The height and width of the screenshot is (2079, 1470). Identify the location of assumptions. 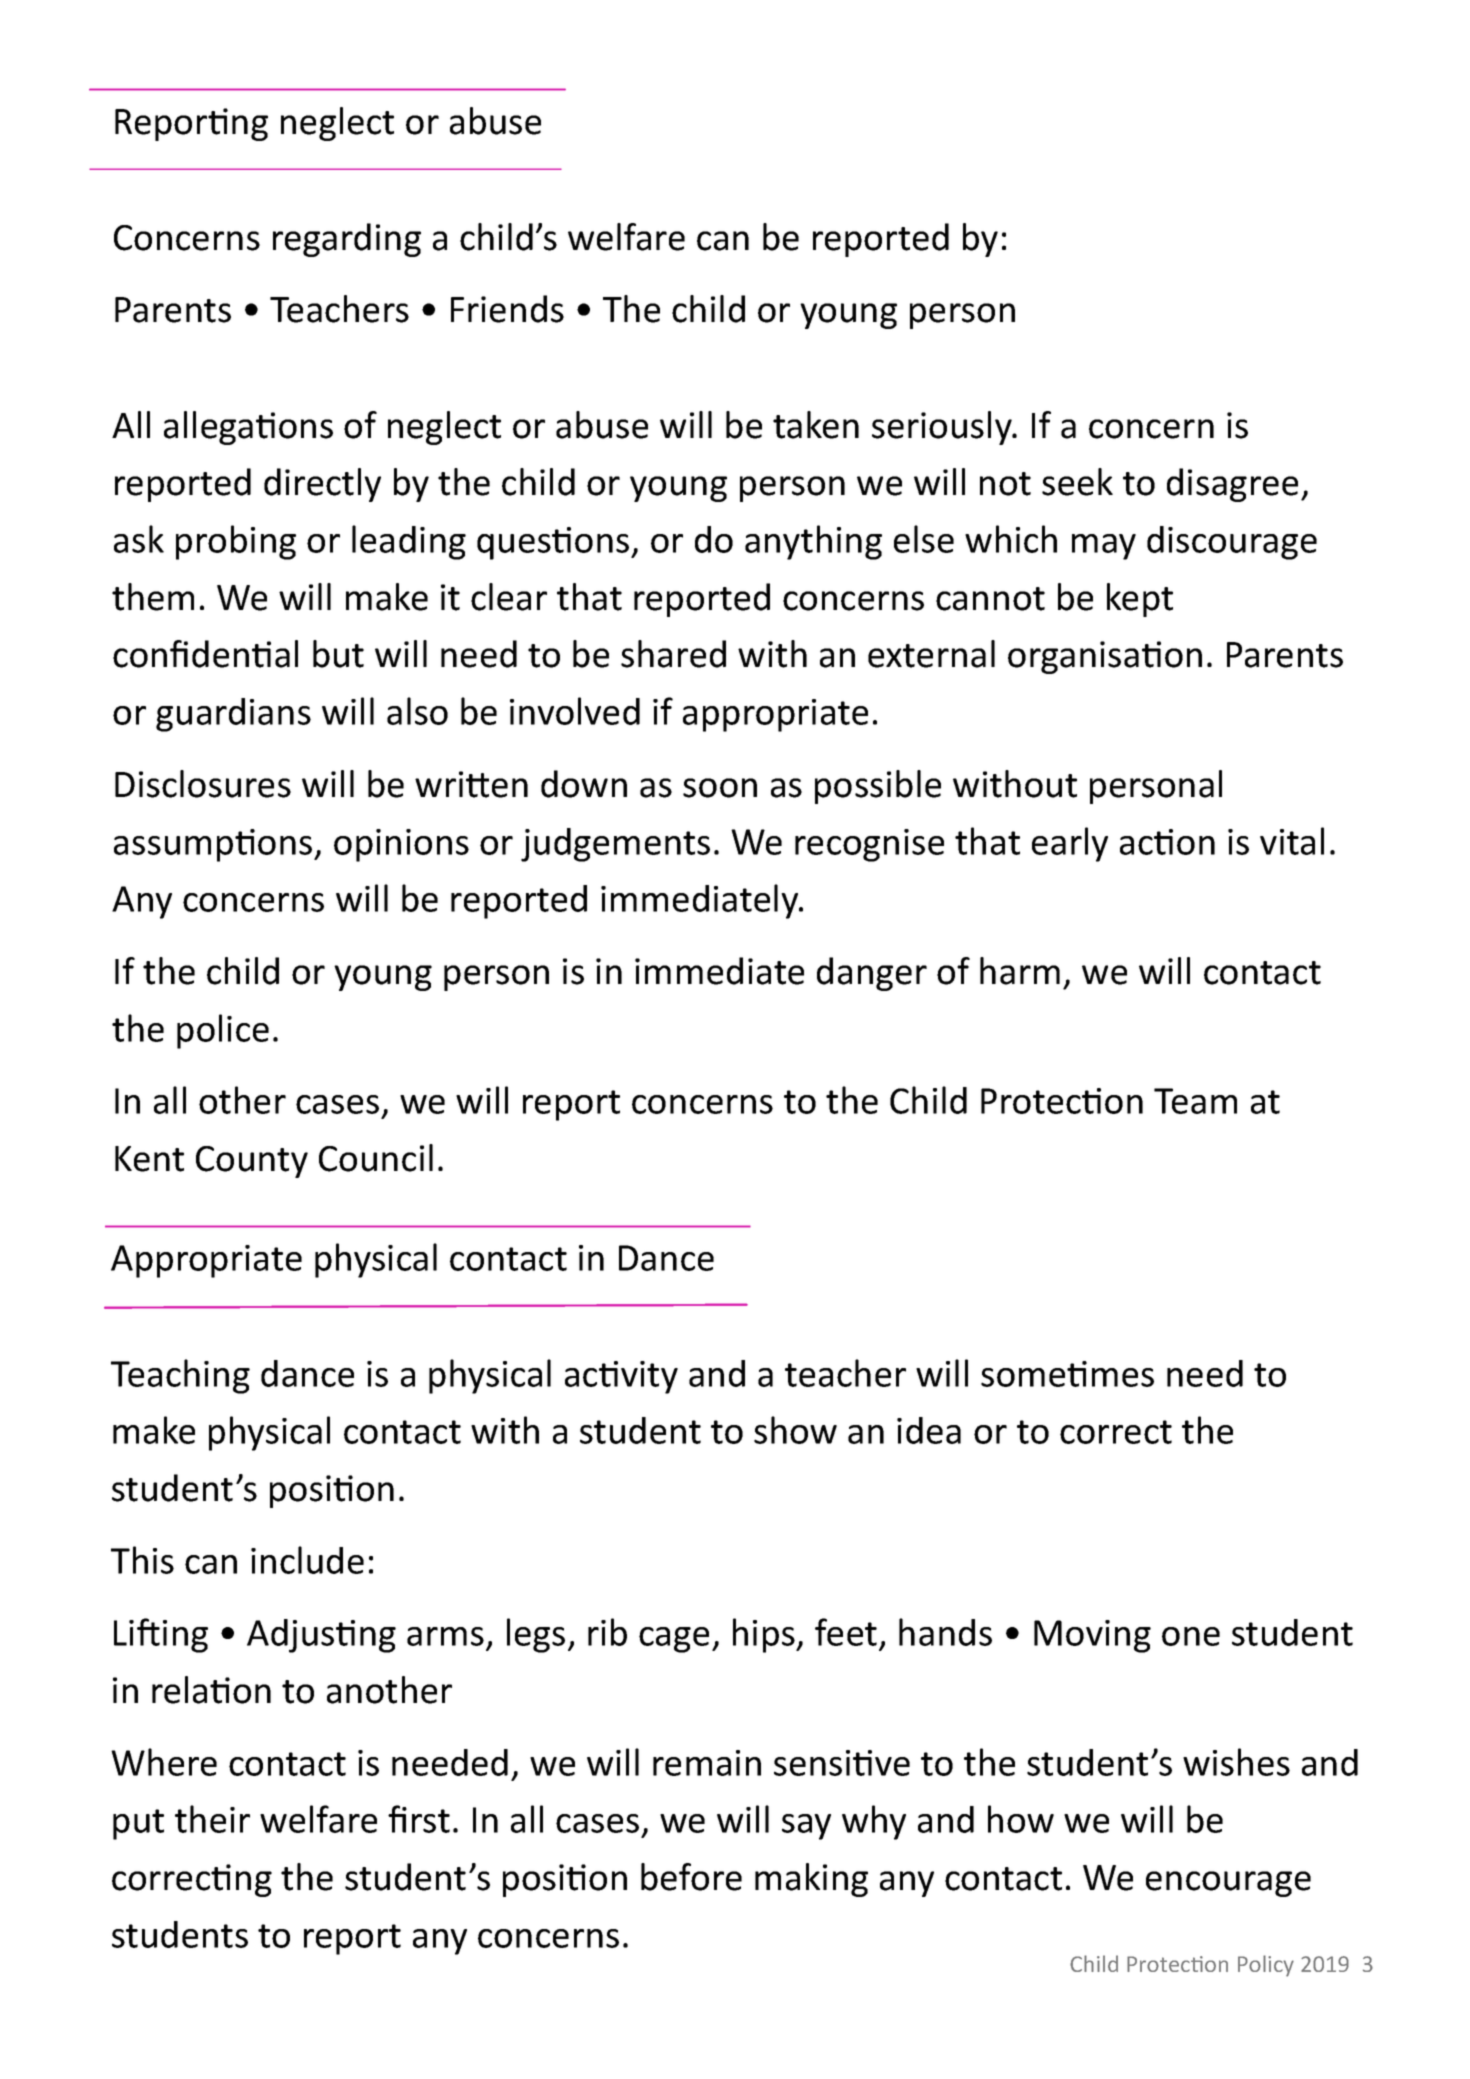
(214, 845).
